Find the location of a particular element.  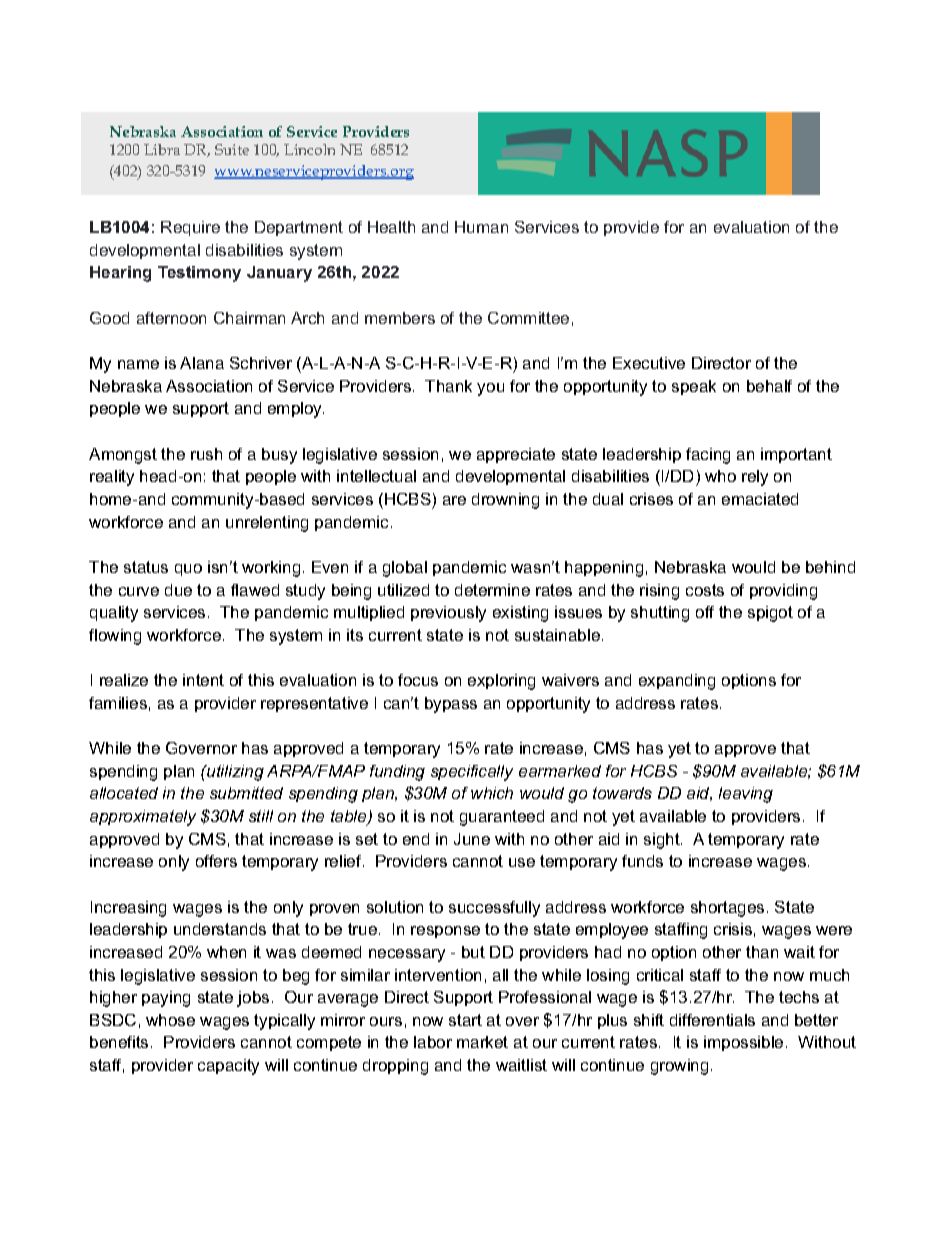

Human is located at coordinates (481, 227).
